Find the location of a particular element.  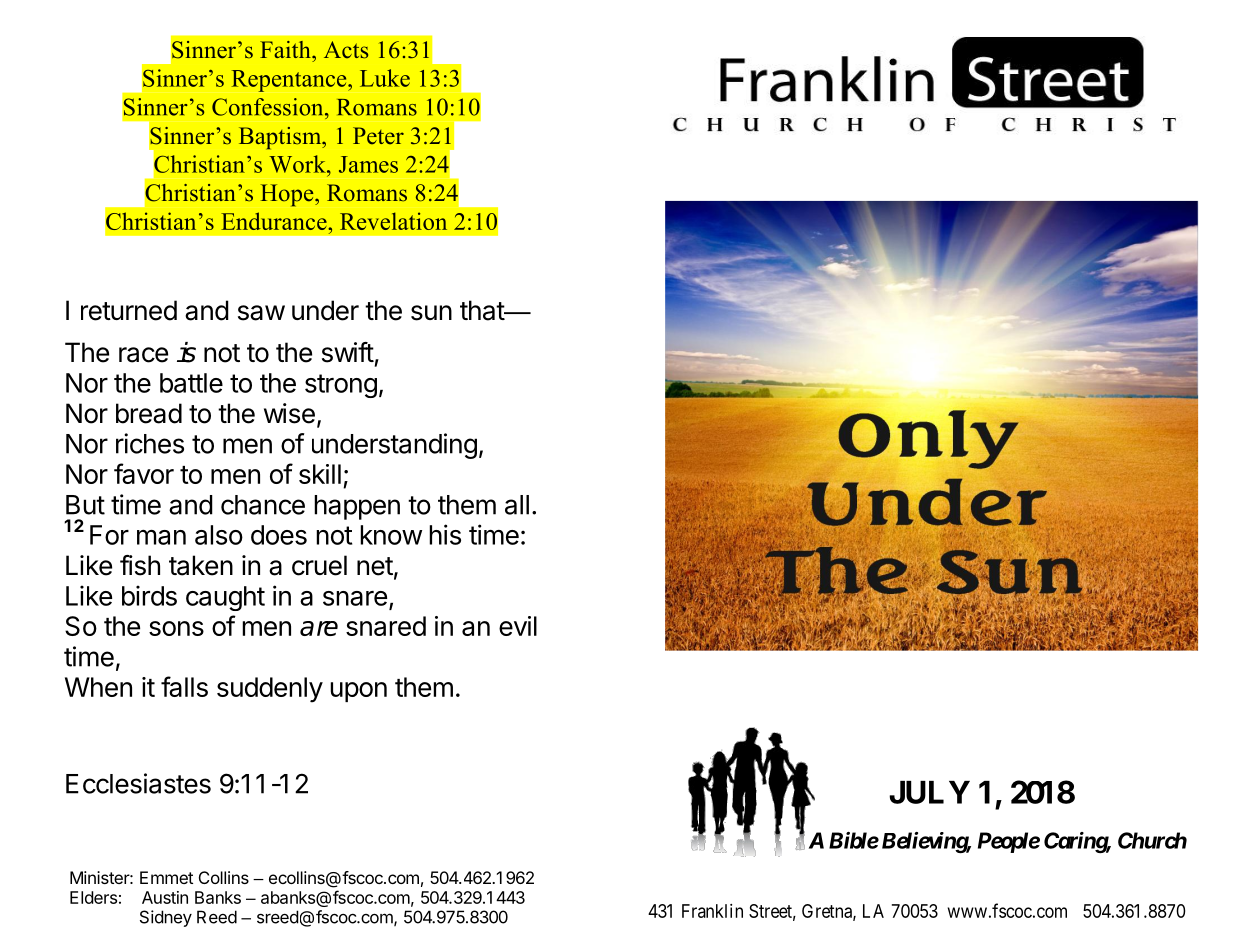

Confession is located at coordinates (269, 107).
